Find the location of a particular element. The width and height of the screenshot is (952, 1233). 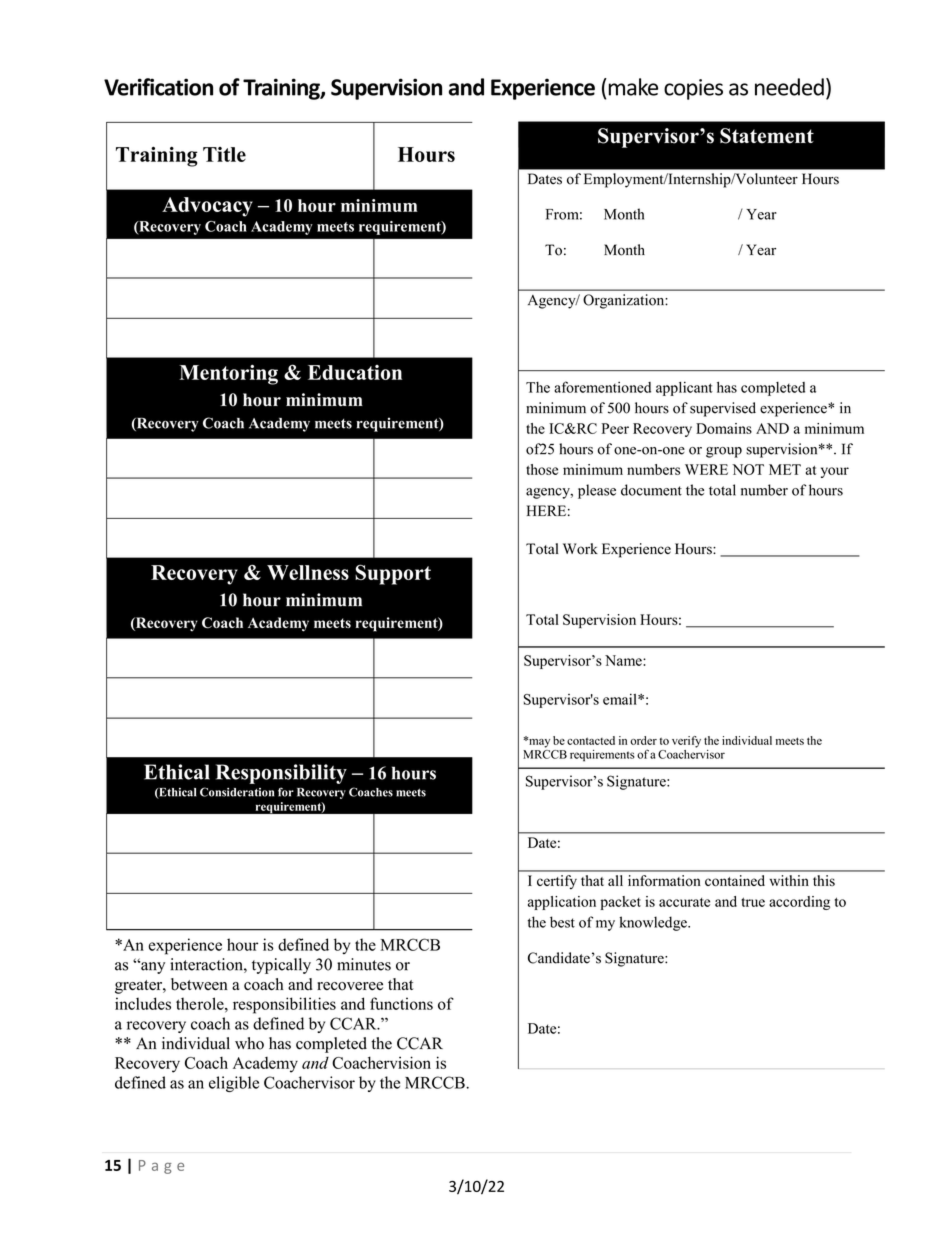

Consideration is located at coordinates (237, 792).
